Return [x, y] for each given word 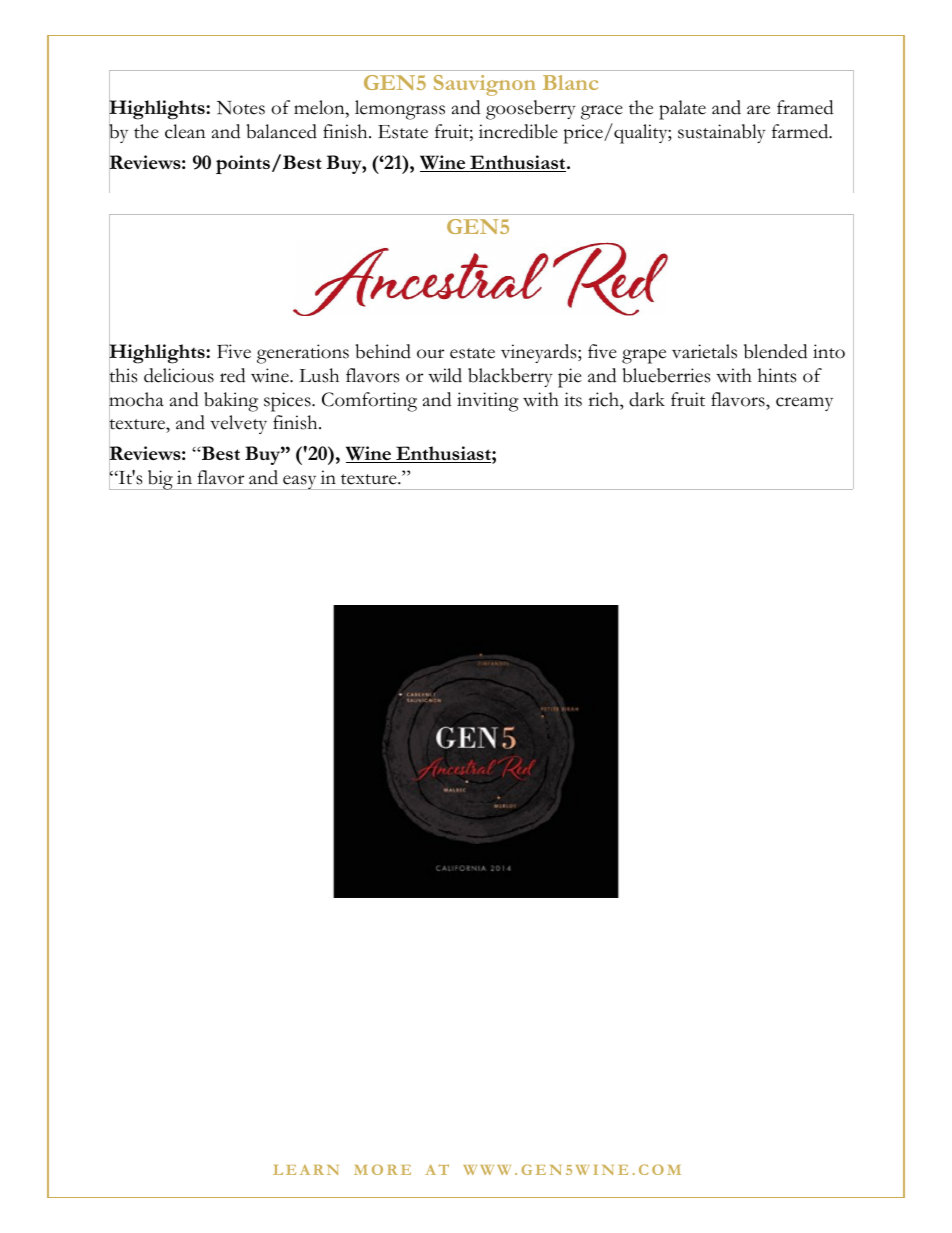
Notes [241, 108]
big [160, 480]
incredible [518, 131]
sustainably [722, 133]
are [758, 110]
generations [303, 354]
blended [776, 351]
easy [300, 482]
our [430, 354]
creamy [804, 404]
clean [185, 131]
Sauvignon [485, 85]
